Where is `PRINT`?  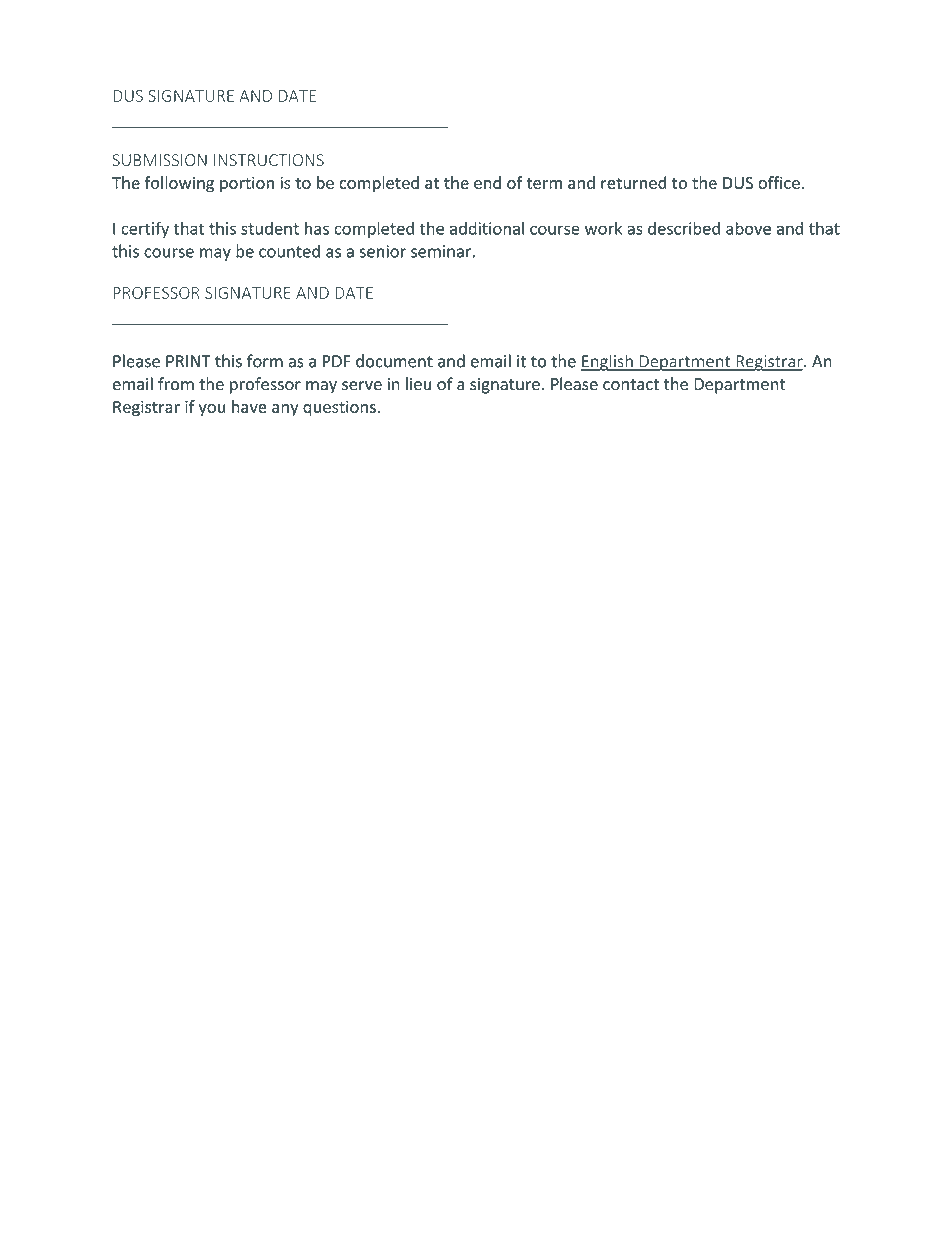 PRINT is located at coordinates (188, 361).
